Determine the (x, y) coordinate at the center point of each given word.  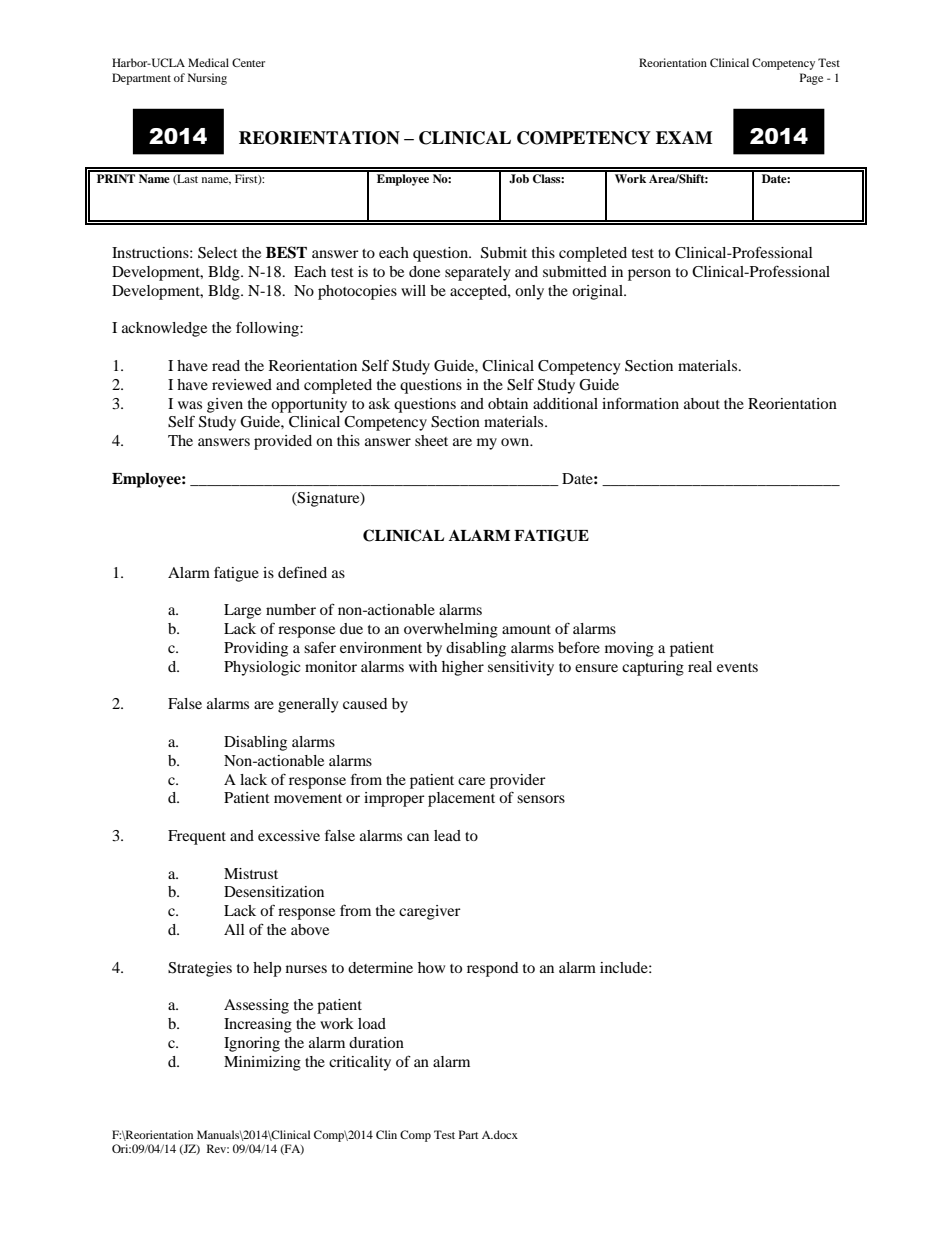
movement (308, 798)
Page (811, 79)
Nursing (207, 79)
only (529, 292)
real (700, 666)
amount (526, 629)
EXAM (684, 137)
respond (492, 969)
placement (461, 799)
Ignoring (252, 1044)
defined (302, 572)
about (702, 403)
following (268, 329)
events (737, 667)
